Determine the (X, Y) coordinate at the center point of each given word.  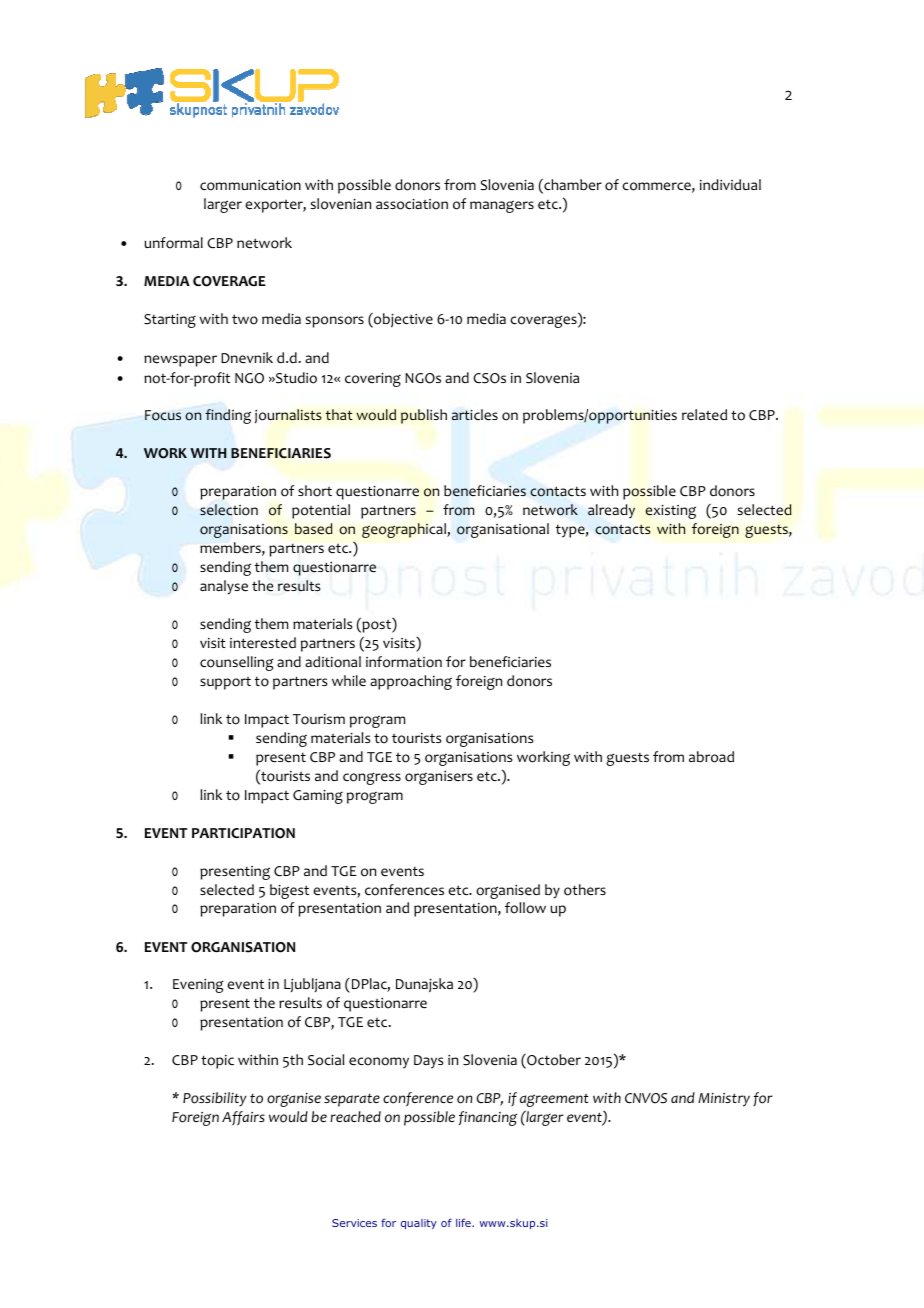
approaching (411, 682)
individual (730, 184)
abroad (711, 757)
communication (250, 185)
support (225, 683)
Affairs (243, 1118)
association (412, 204)
